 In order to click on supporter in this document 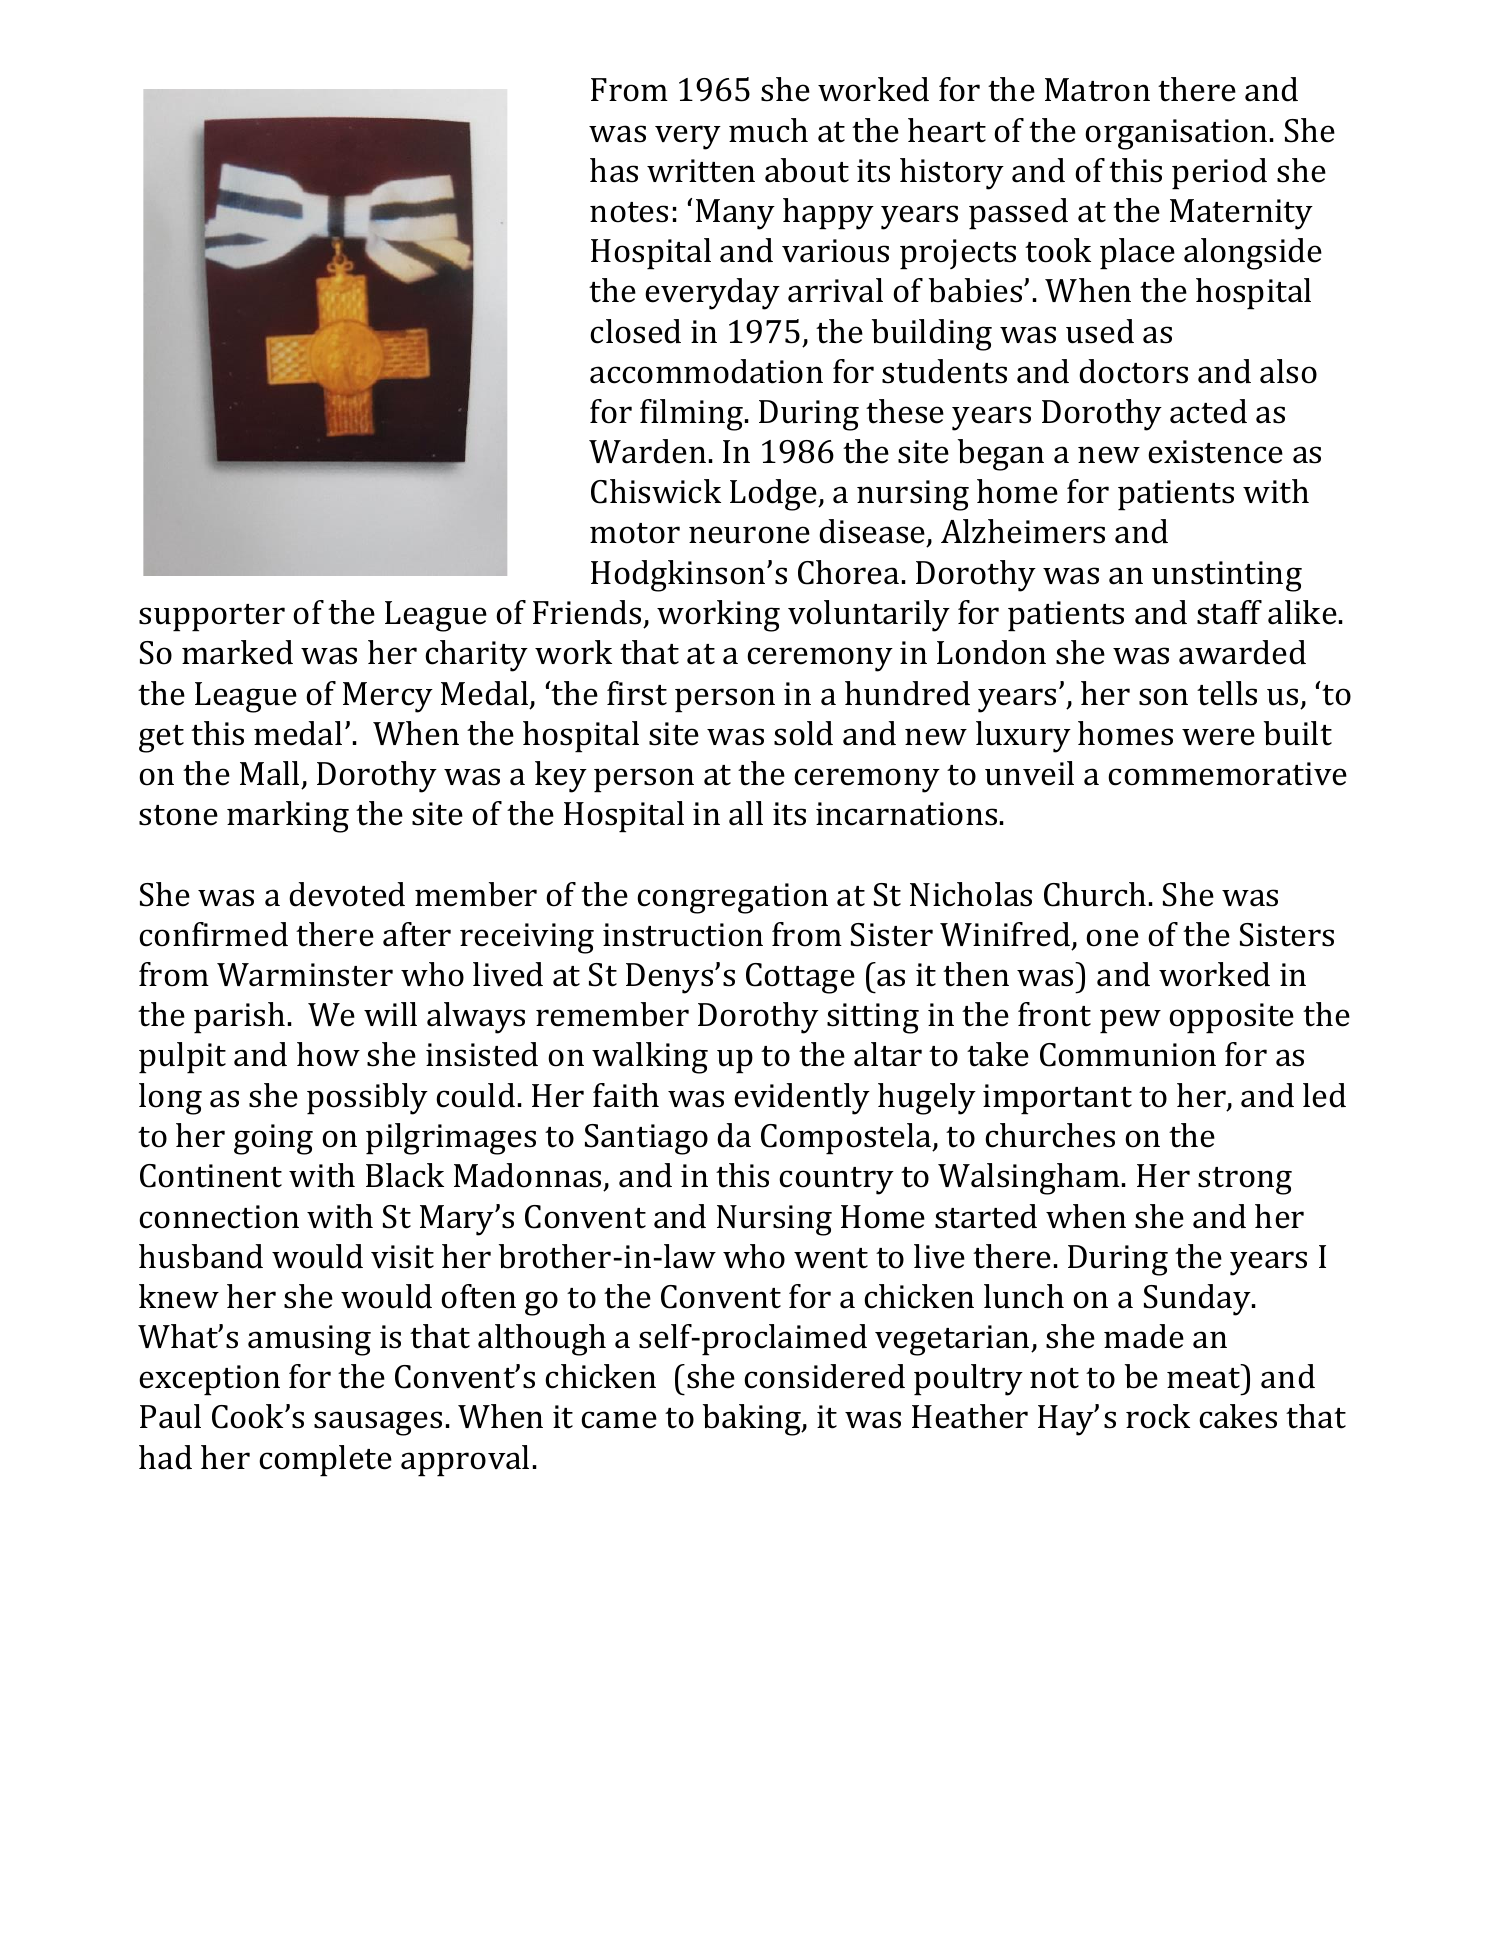, I will do `click(212, 618)`.
